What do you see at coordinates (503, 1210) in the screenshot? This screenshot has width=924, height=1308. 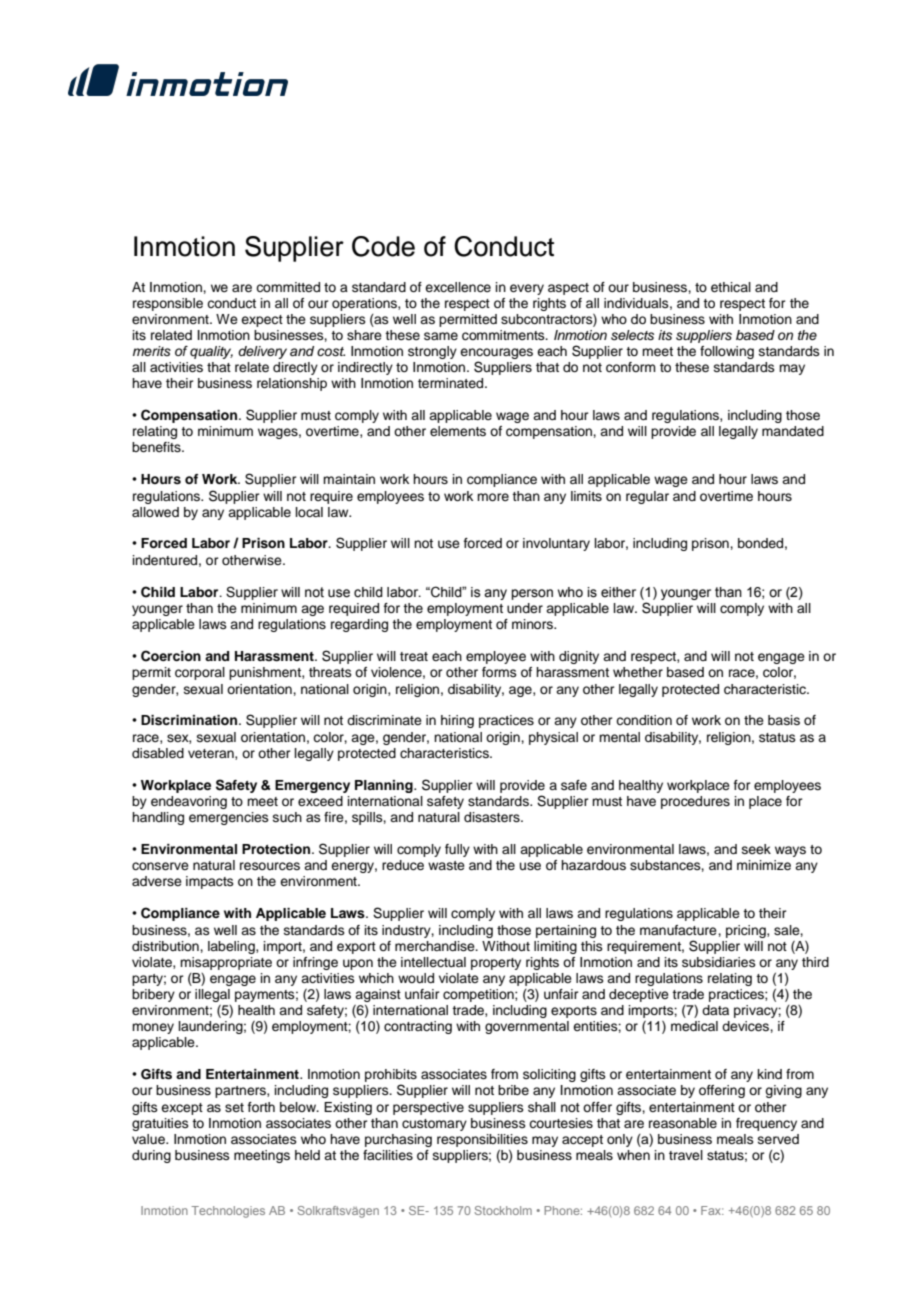 I see `Stockholm` at bounding box center [503, 1210].
